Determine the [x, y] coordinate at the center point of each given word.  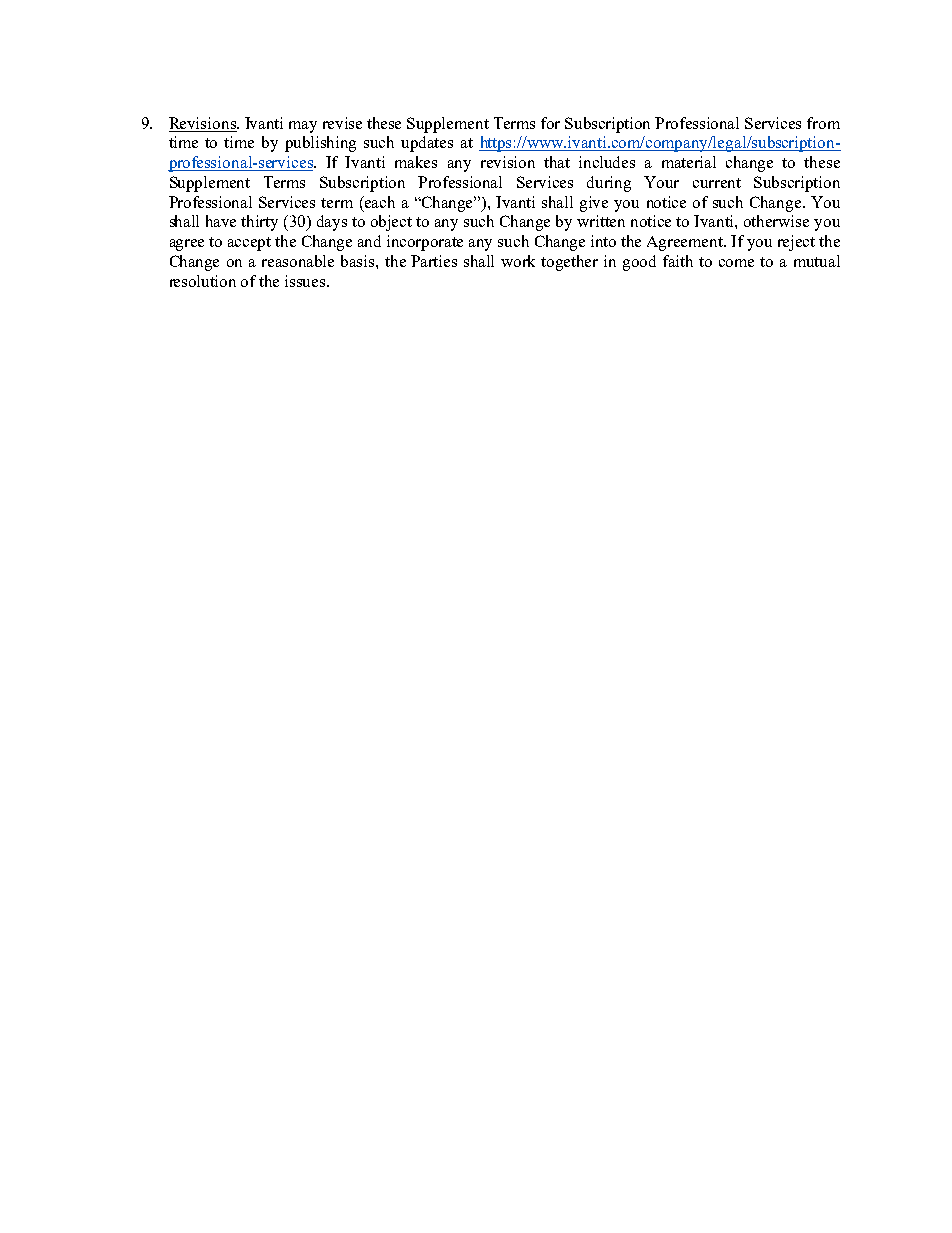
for [550, 123]
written [601, 221]
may [303, 127]
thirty [259, 223]
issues [306, 281]
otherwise [776, 221]
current [717, 183]
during [609, 184]
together [569, 263]
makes [416, 162]
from [823, 123]
